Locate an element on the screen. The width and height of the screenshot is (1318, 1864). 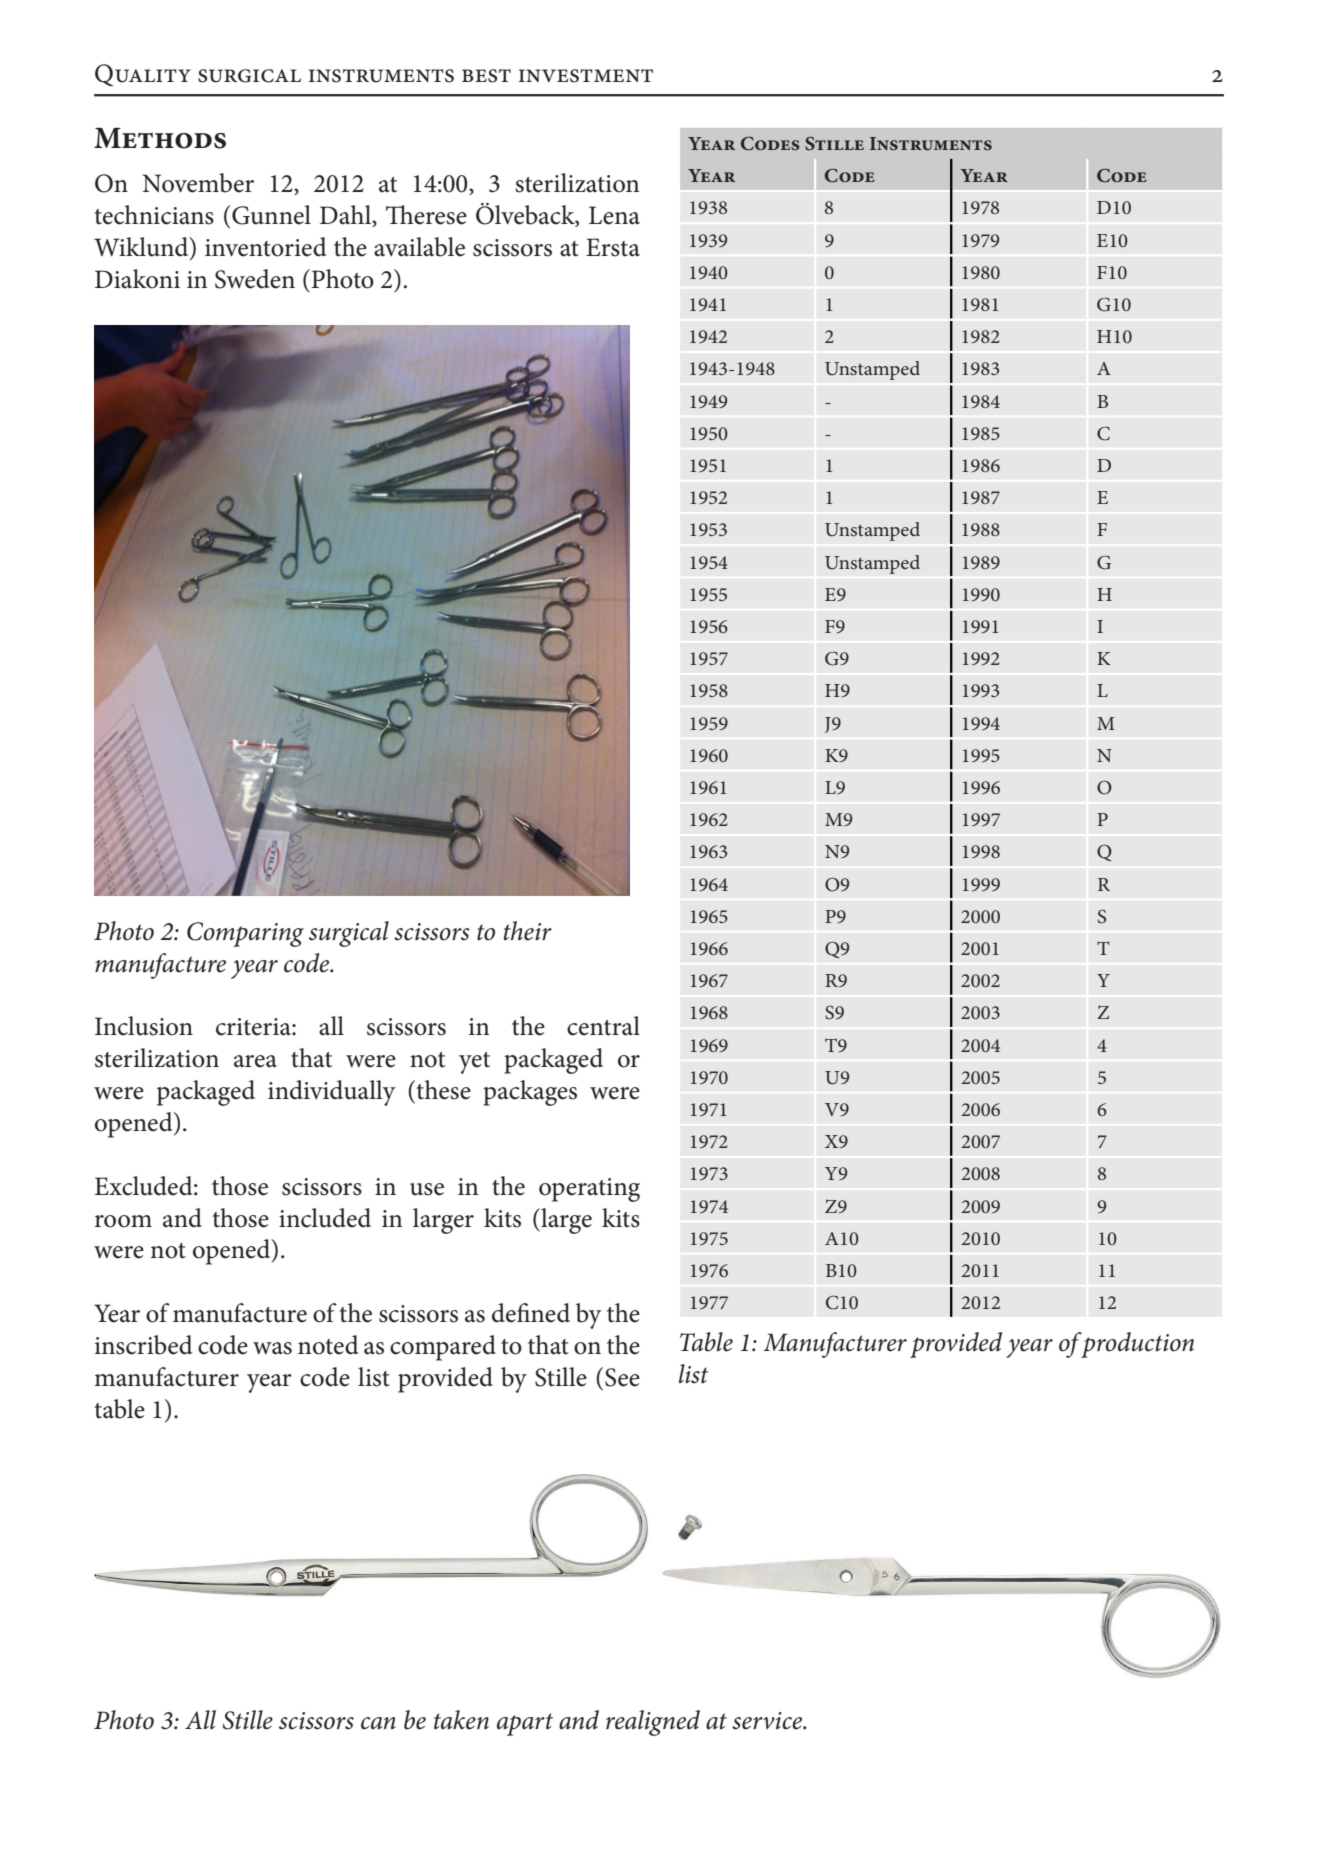
Comparing is located at coordinates (245, 934).
